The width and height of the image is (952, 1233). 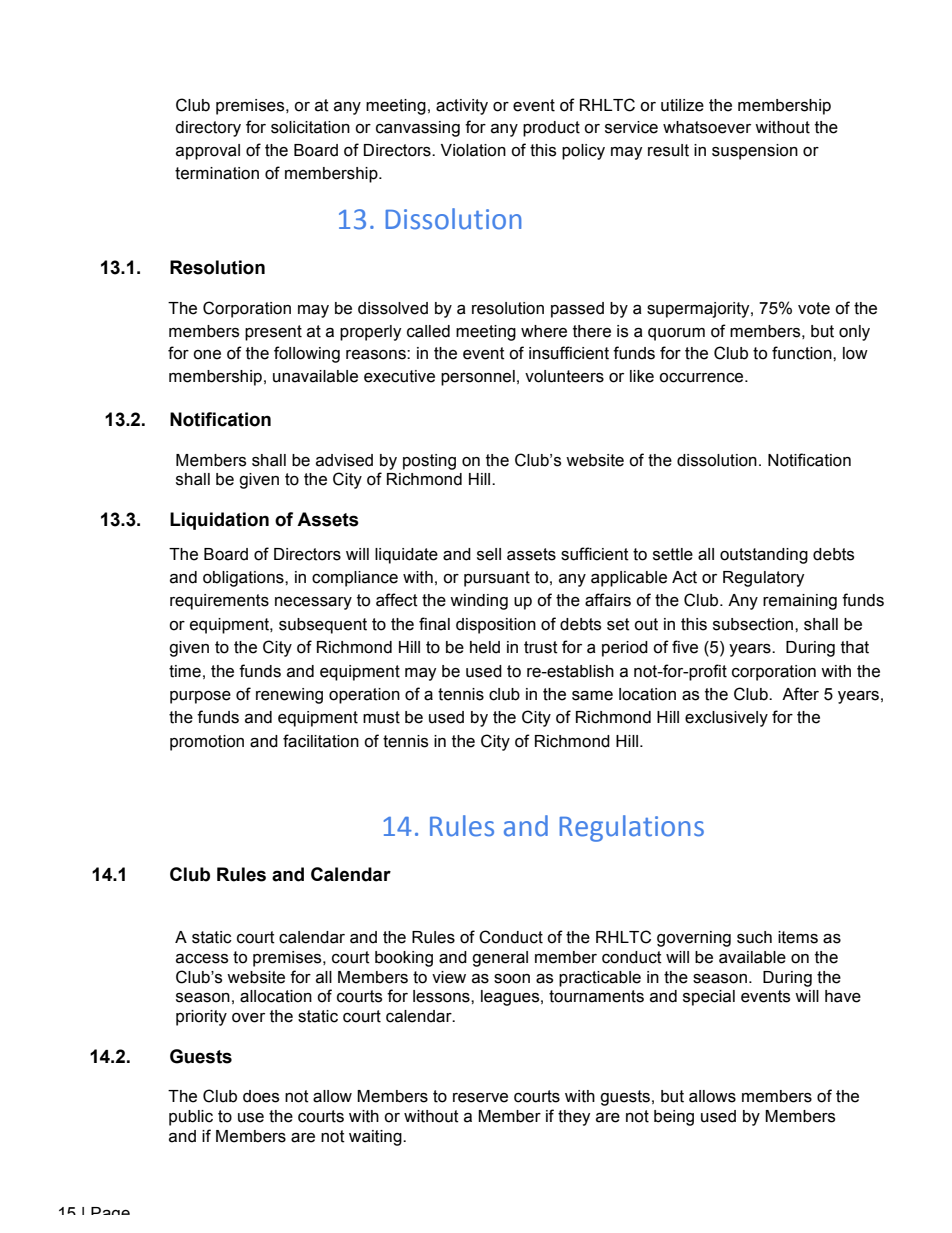 I want to click on does, so click(x=261, y=1096).
